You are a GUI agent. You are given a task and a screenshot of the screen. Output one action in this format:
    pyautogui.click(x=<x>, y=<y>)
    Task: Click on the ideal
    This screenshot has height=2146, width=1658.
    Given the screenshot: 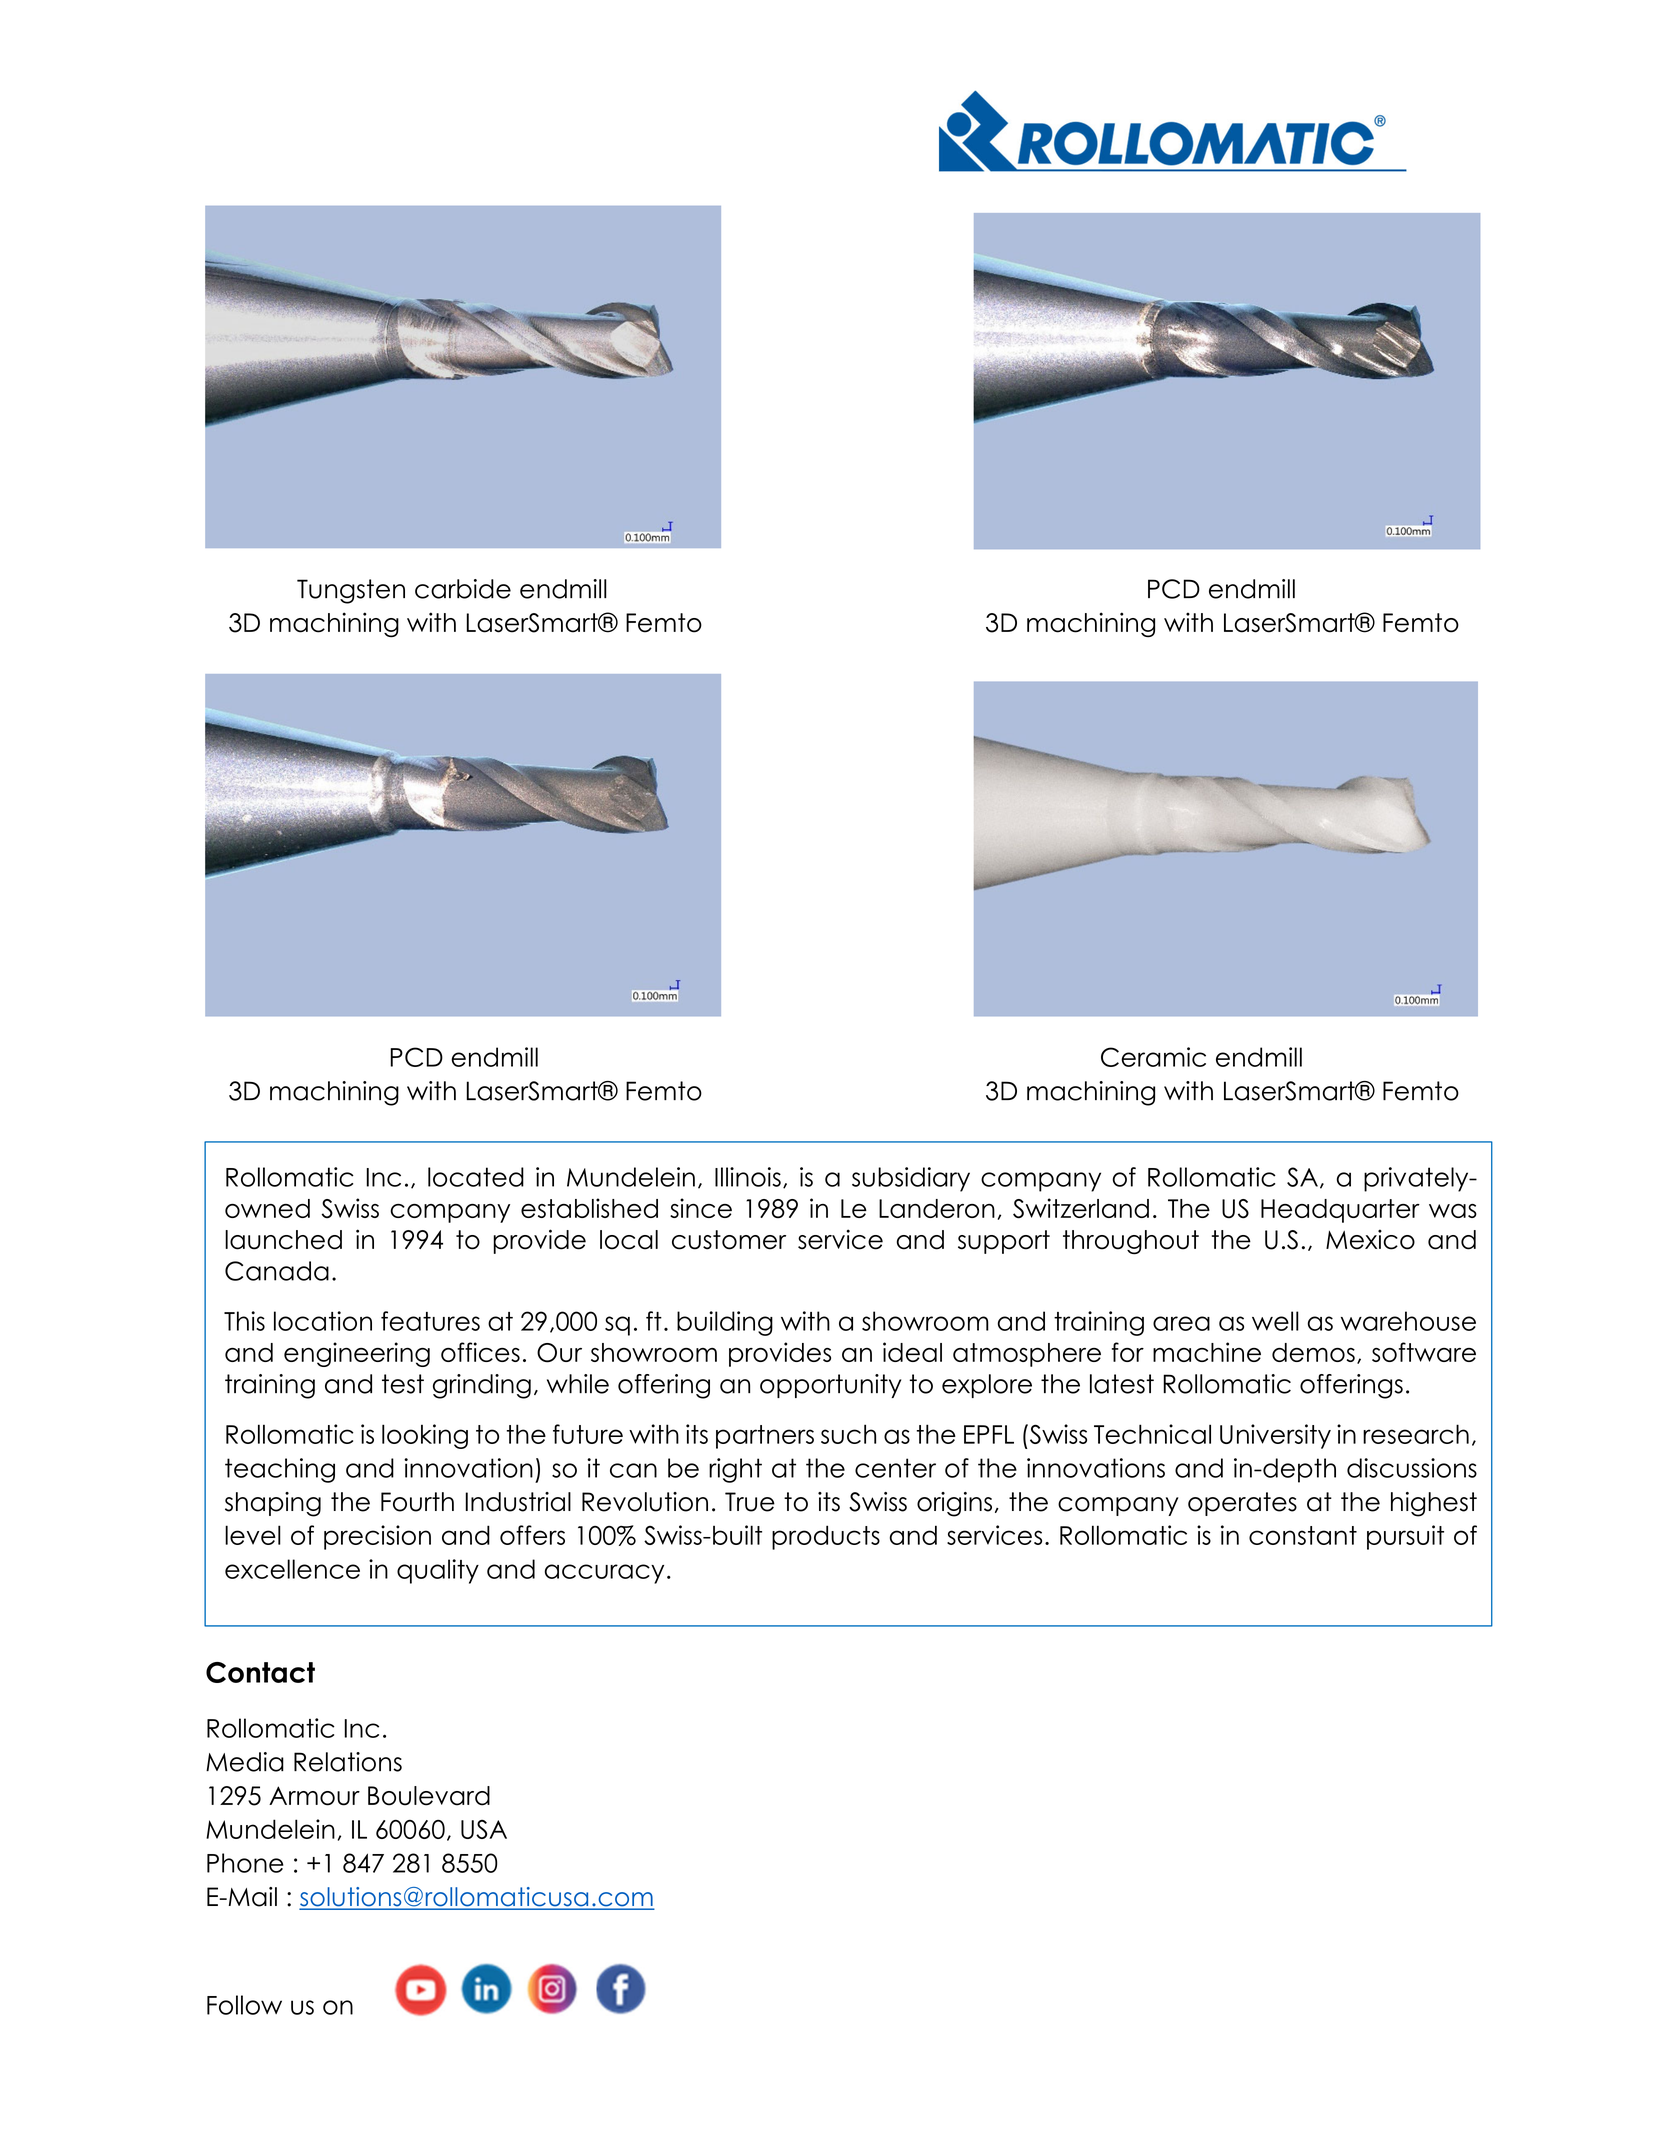 What is the action you would take?
    pyautogui.click(x=912, y=1352)
